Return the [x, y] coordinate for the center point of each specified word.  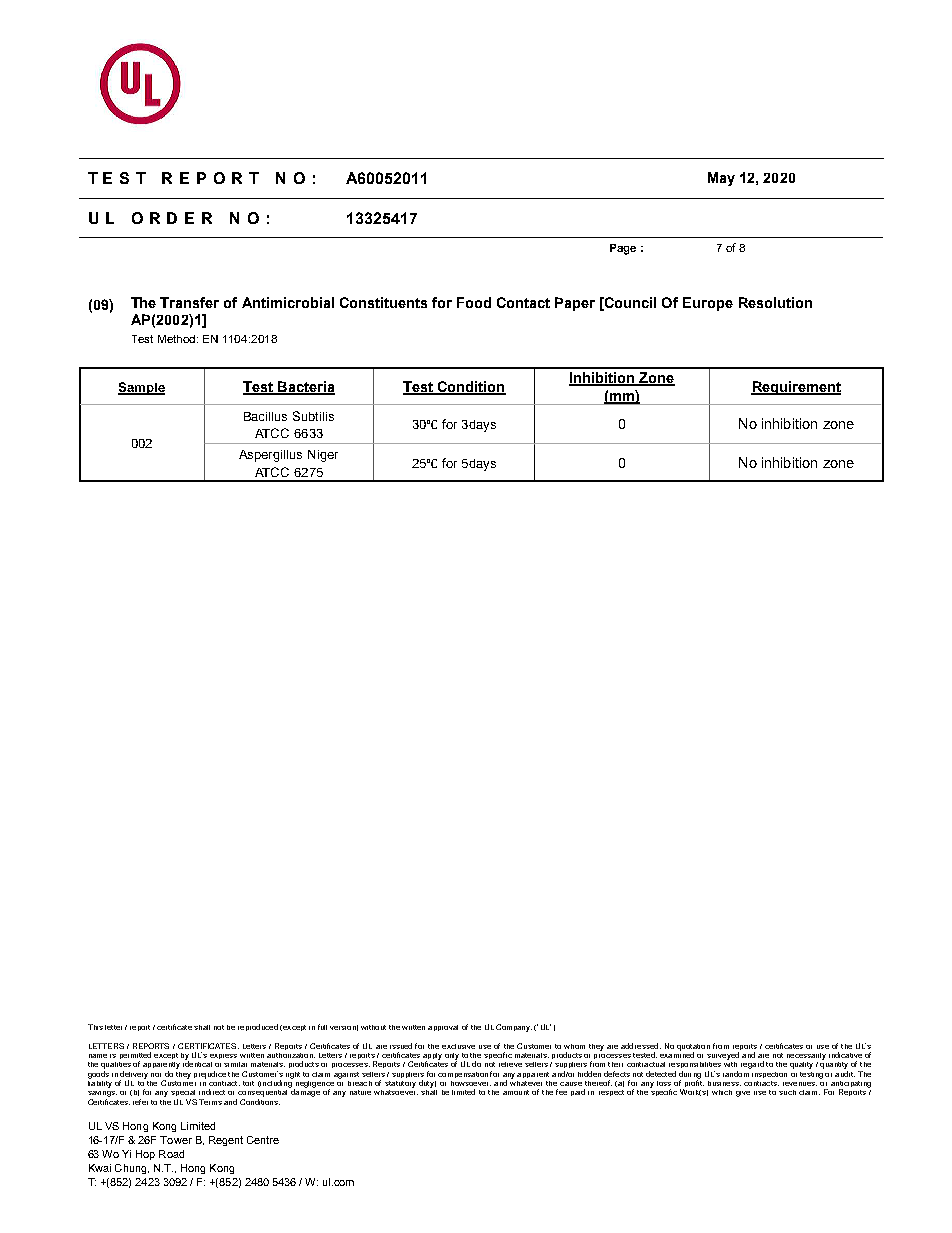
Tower [176, 1140]
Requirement [796, 388]
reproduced [258, 1027]
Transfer [189, 302]
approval [443, 1028]
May [721, 179]
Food [474, 302]
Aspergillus [270, 456]
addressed [641, 1046]
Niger [323, 456]
